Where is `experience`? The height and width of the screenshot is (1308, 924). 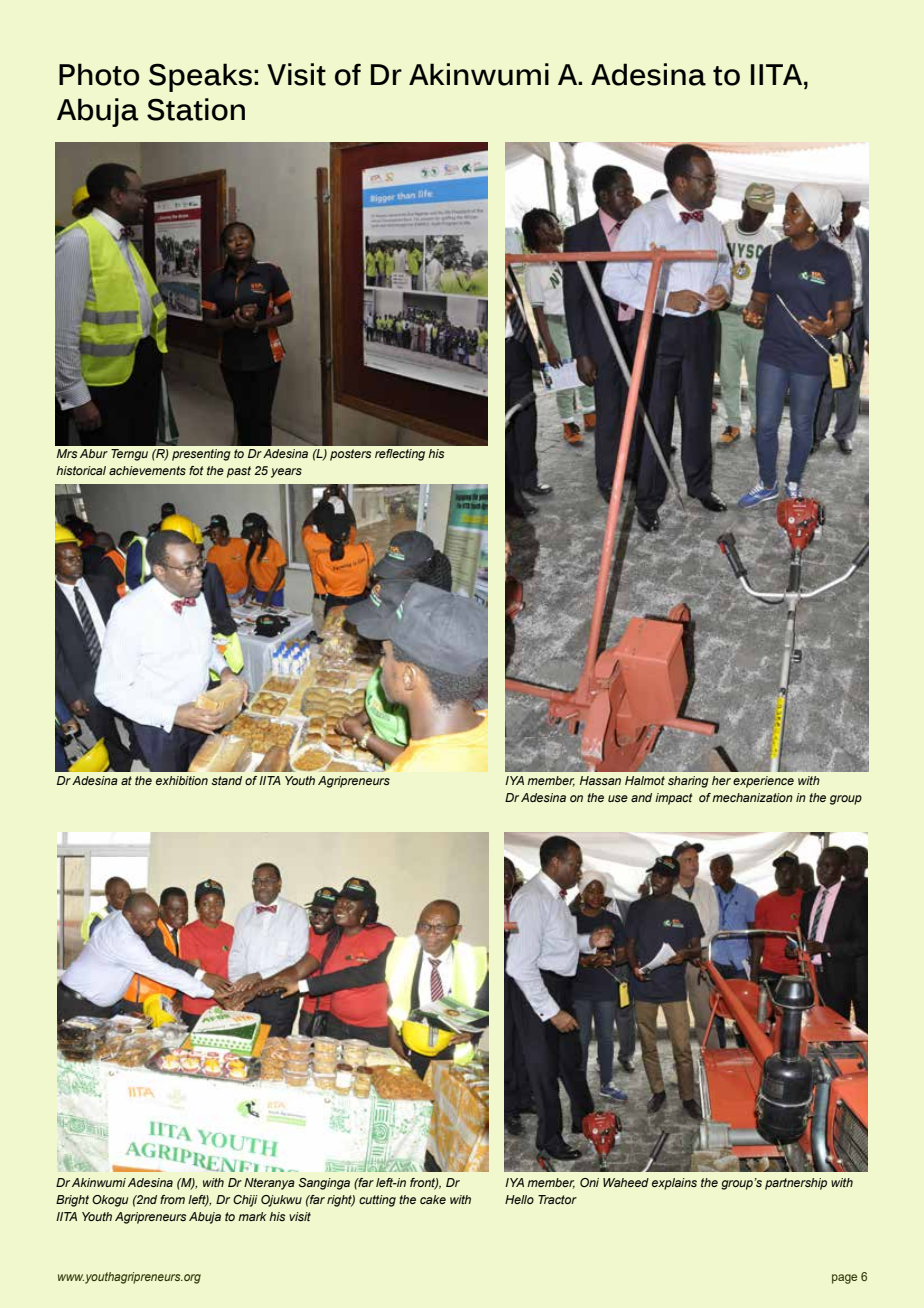 experience is located at coordinates (763, 782).
